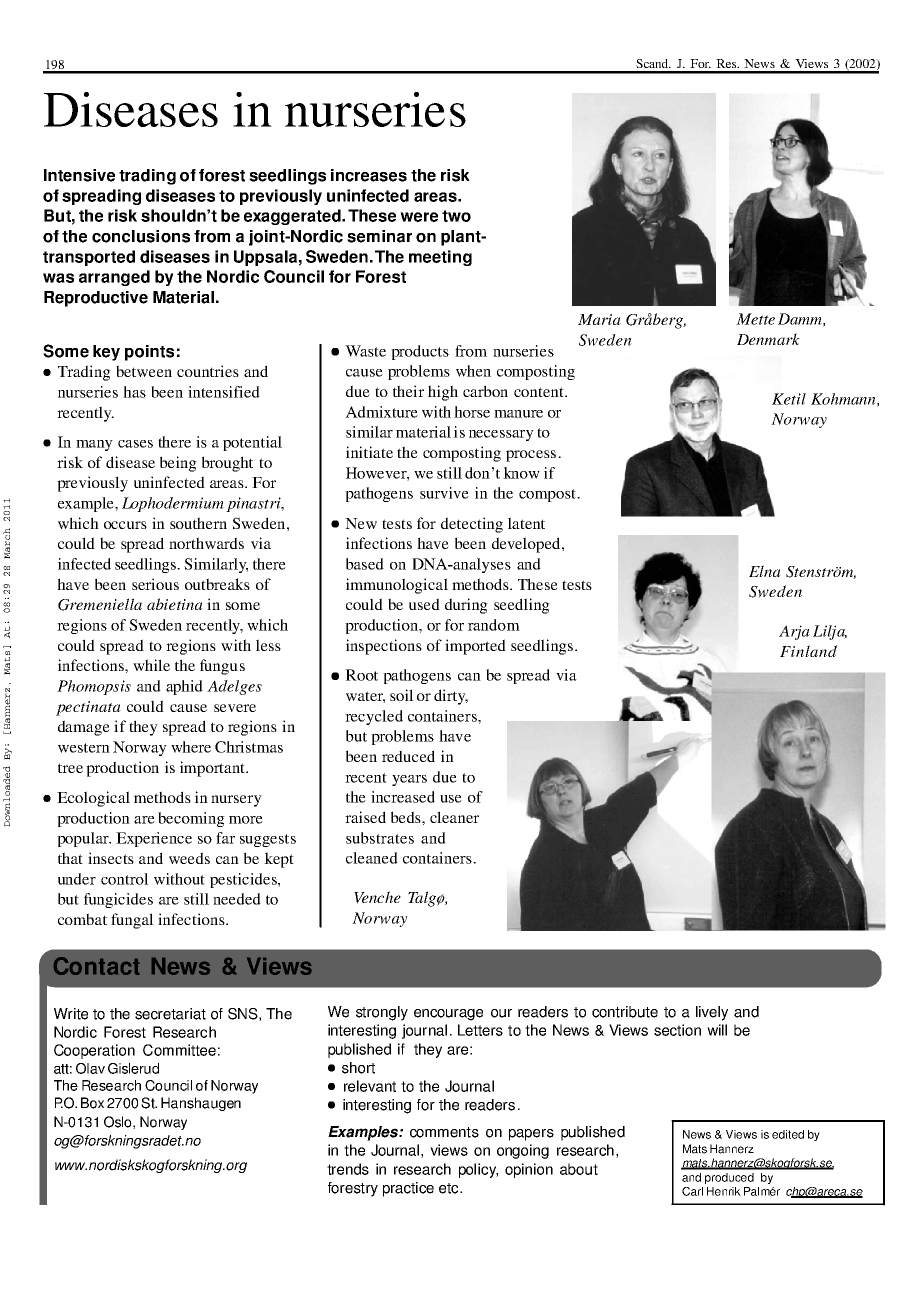 The height and width of the image is (1316, 922). Describe the element at coordinates (134, 392) in the image. I see `has` at that location.
